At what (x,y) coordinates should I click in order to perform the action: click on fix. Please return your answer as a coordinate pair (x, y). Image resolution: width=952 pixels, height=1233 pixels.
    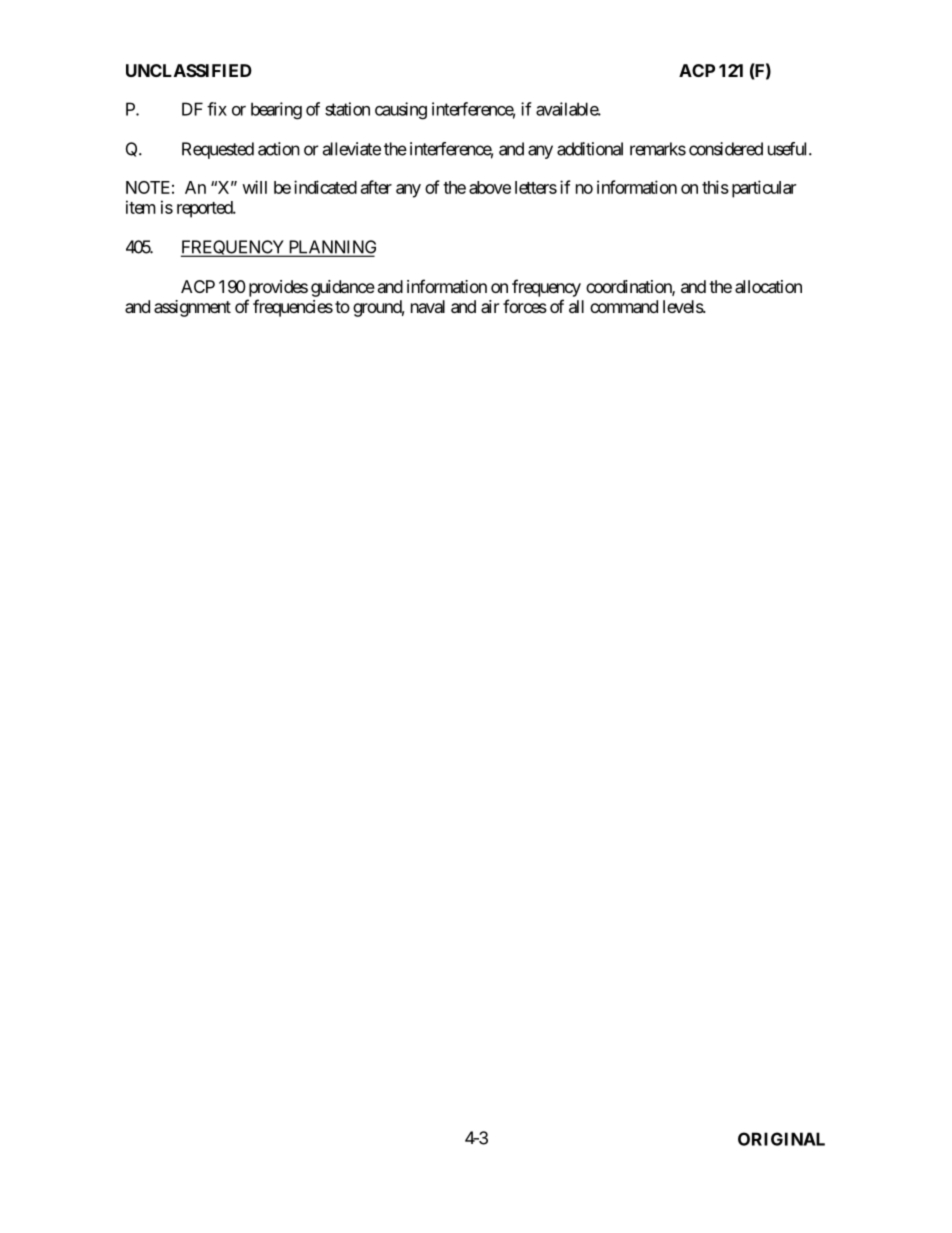
    Looking at the image, I should click on (217, 109).
